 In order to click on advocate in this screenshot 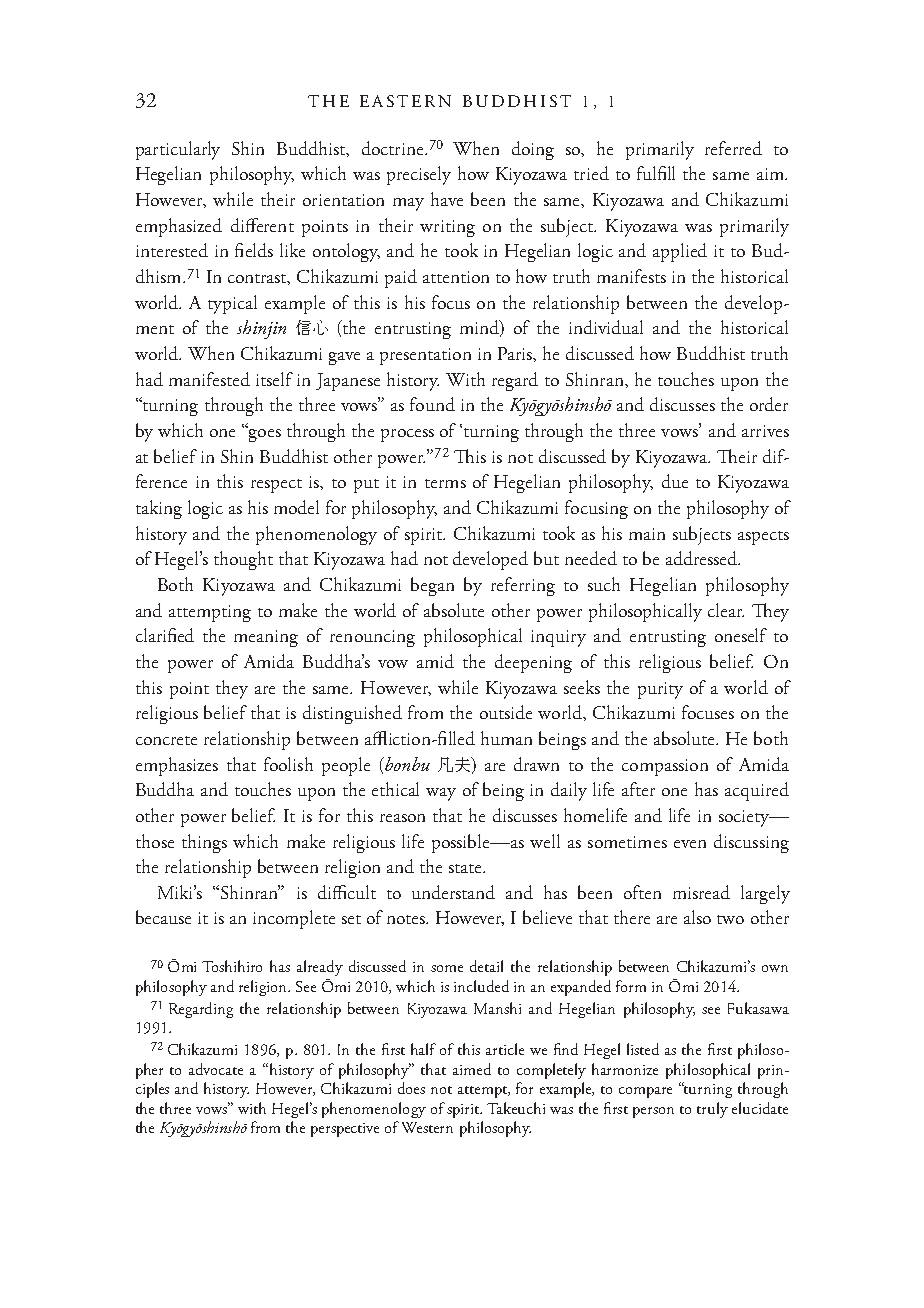, I will do `click(216, 1069)`.
